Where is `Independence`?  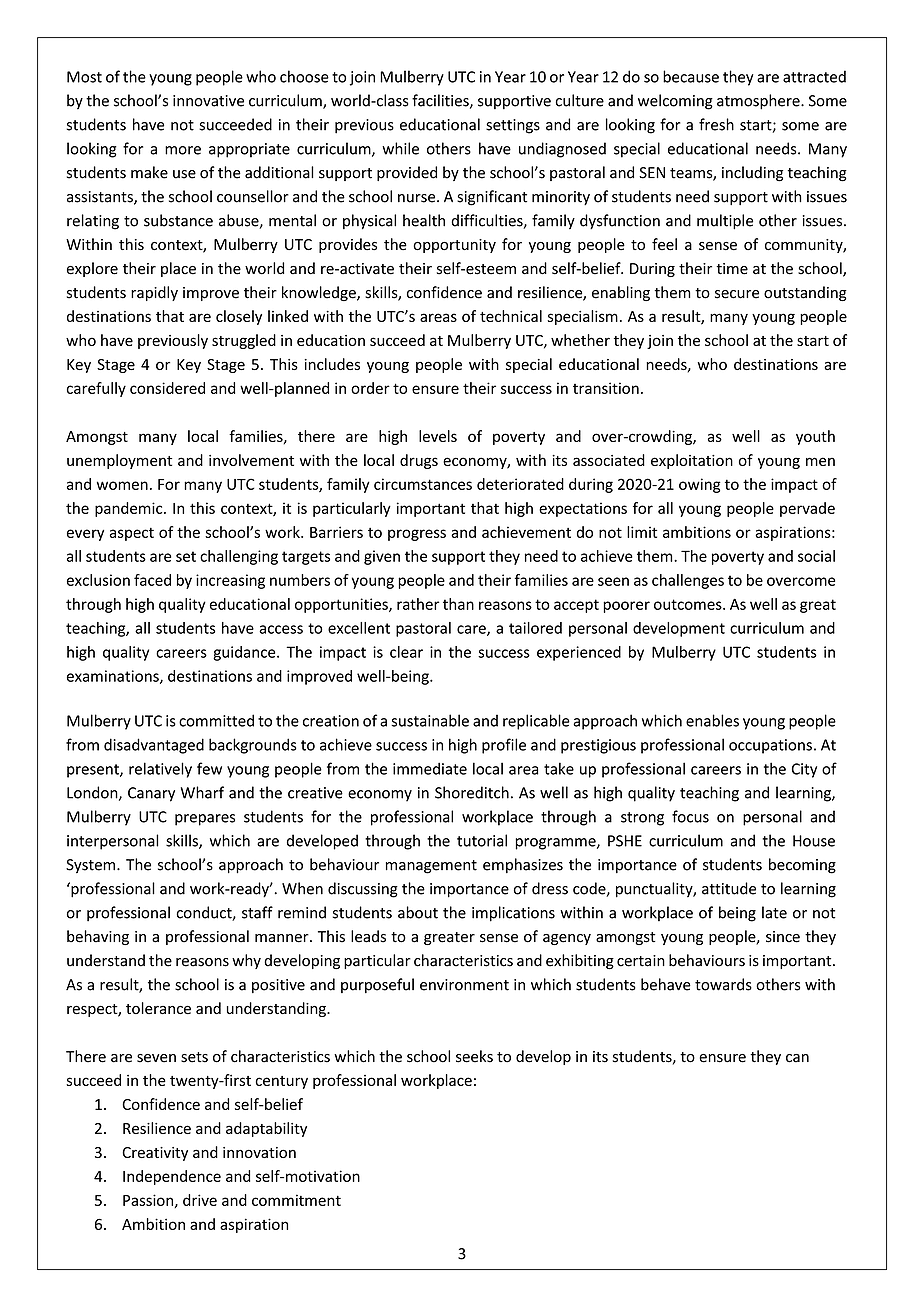
Independence is located at coordinates (172, 1177).
